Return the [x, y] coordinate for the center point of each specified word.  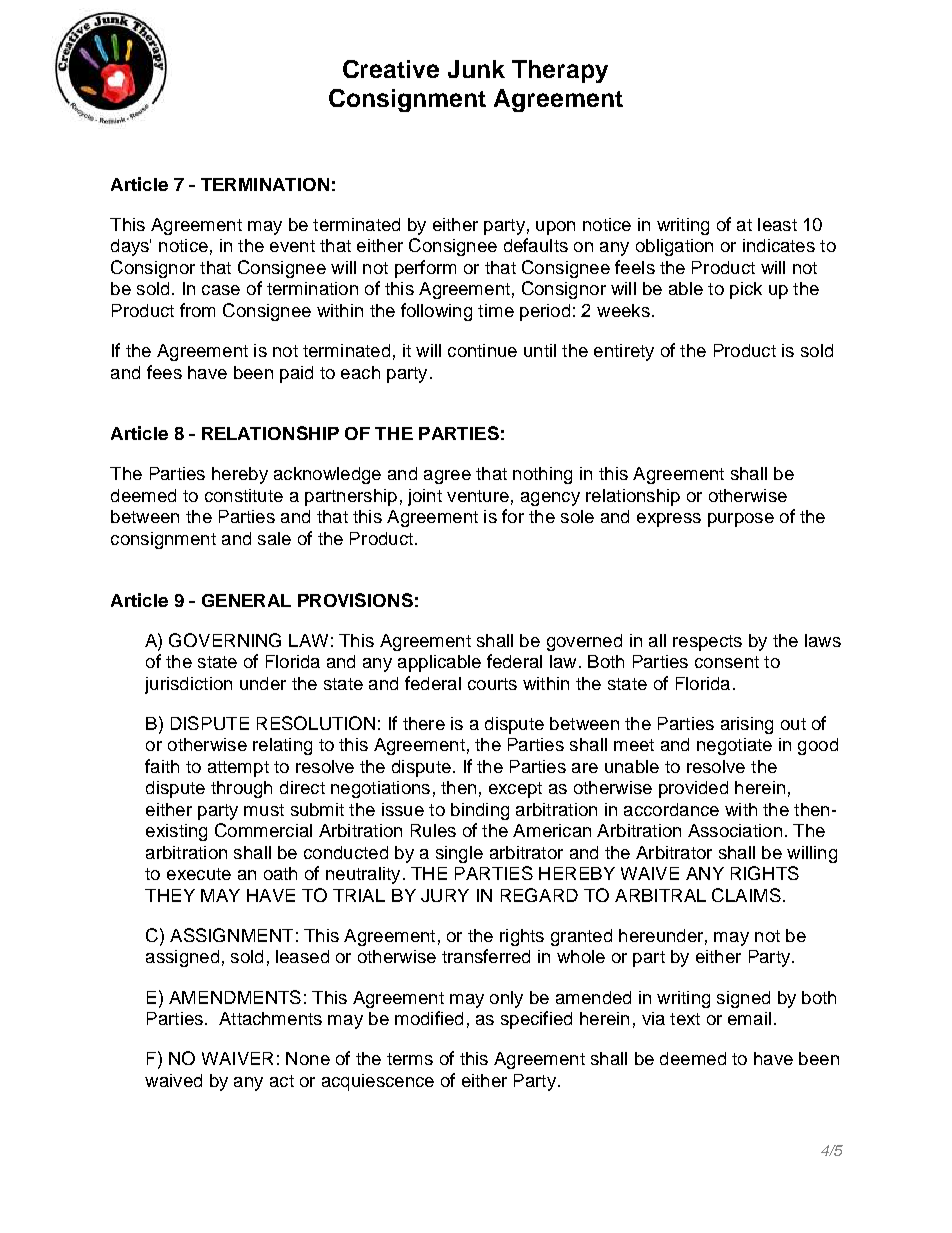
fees [164, 372]
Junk [476, 69]
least [777, 224]
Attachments [270, 1018]
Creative [391, 69]
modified [429, 1018]
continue [482, 350]
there [424, 723]
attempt [238, 769]
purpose [741, 520]
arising [747, 725]
